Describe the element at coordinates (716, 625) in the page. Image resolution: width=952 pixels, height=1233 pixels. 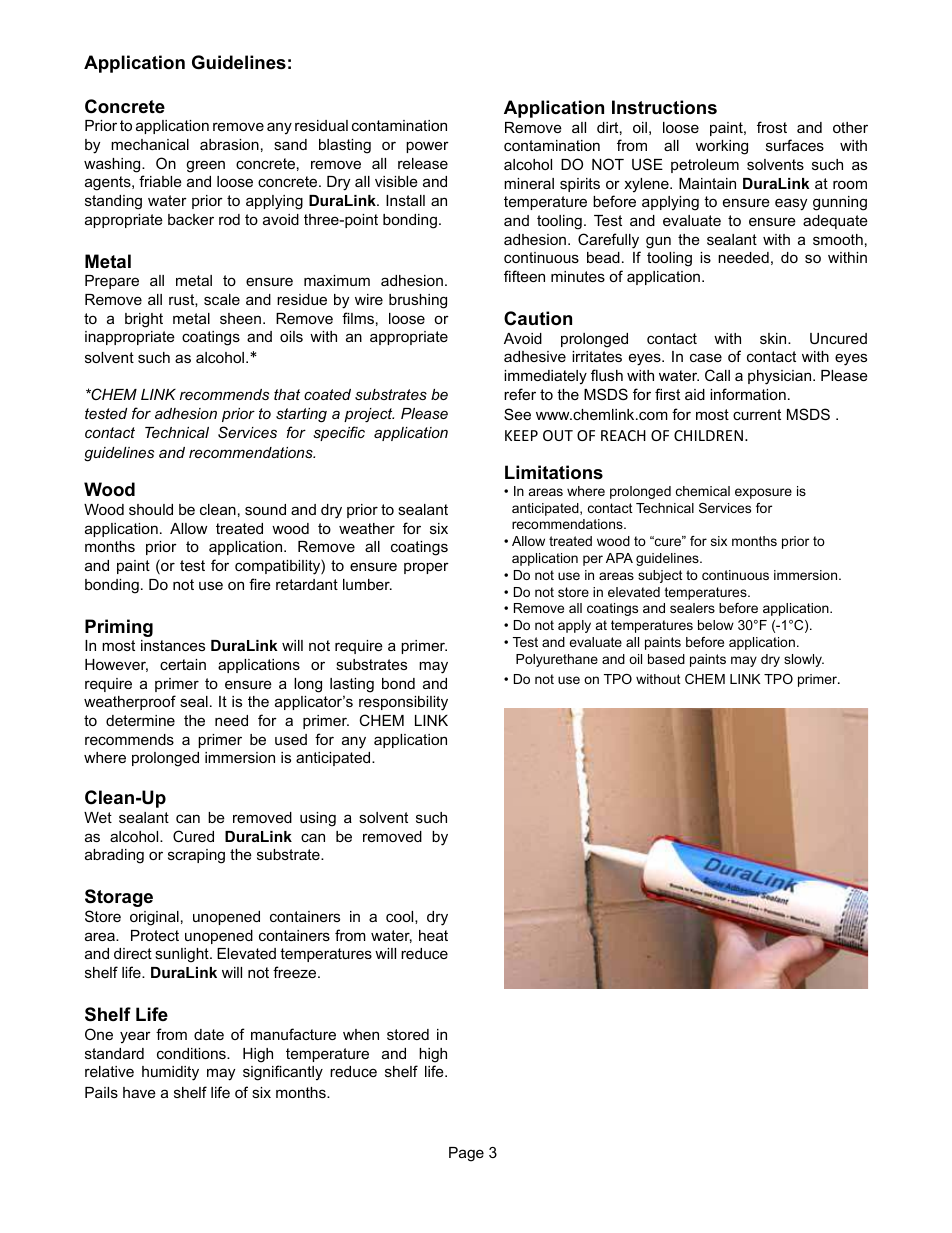
I see `below` at that location.
